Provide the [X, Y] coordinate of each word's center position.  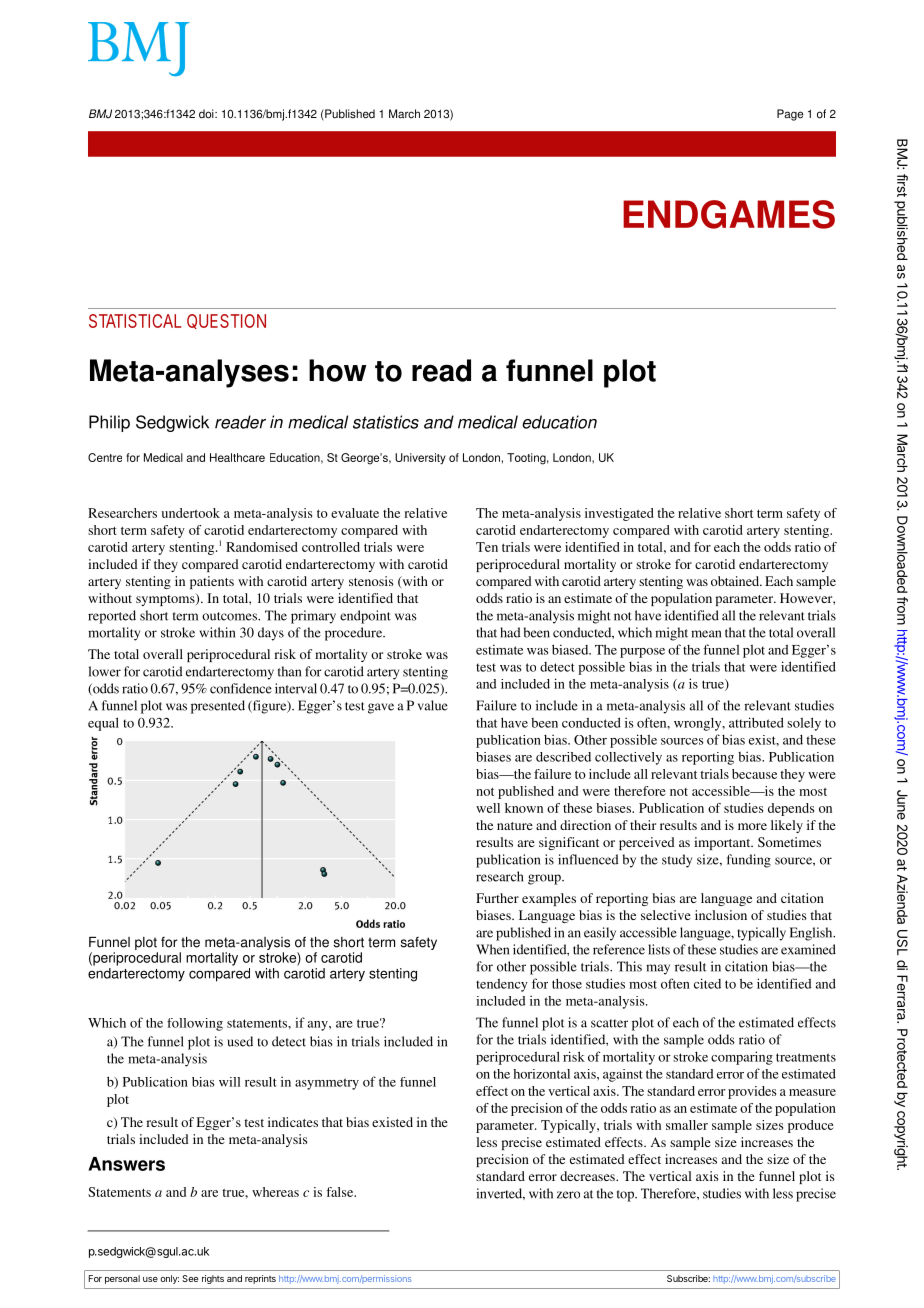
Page [790, 115]
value [433, 705]
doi [207, 114]
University [420, 459]
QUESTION [226, 321]
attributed [756, 722]
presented [218, 707]
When [492, 949]
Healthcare [237, 457]
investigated [619, 514]
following [195, 1024]
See [190, 1278]
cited [707, 983]
